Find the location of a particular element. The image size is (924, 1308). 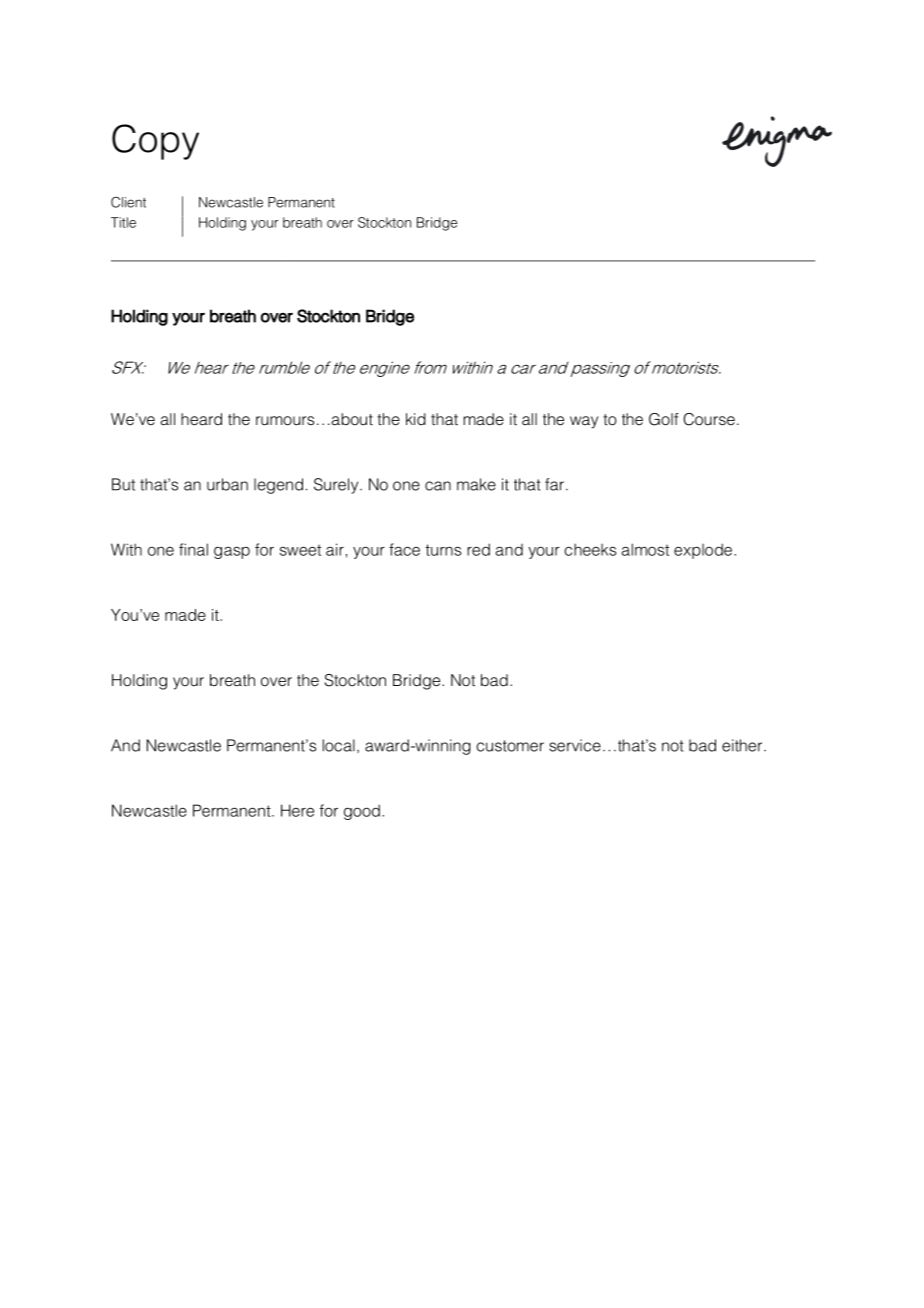

Course is located at coordinates (709, 419).
